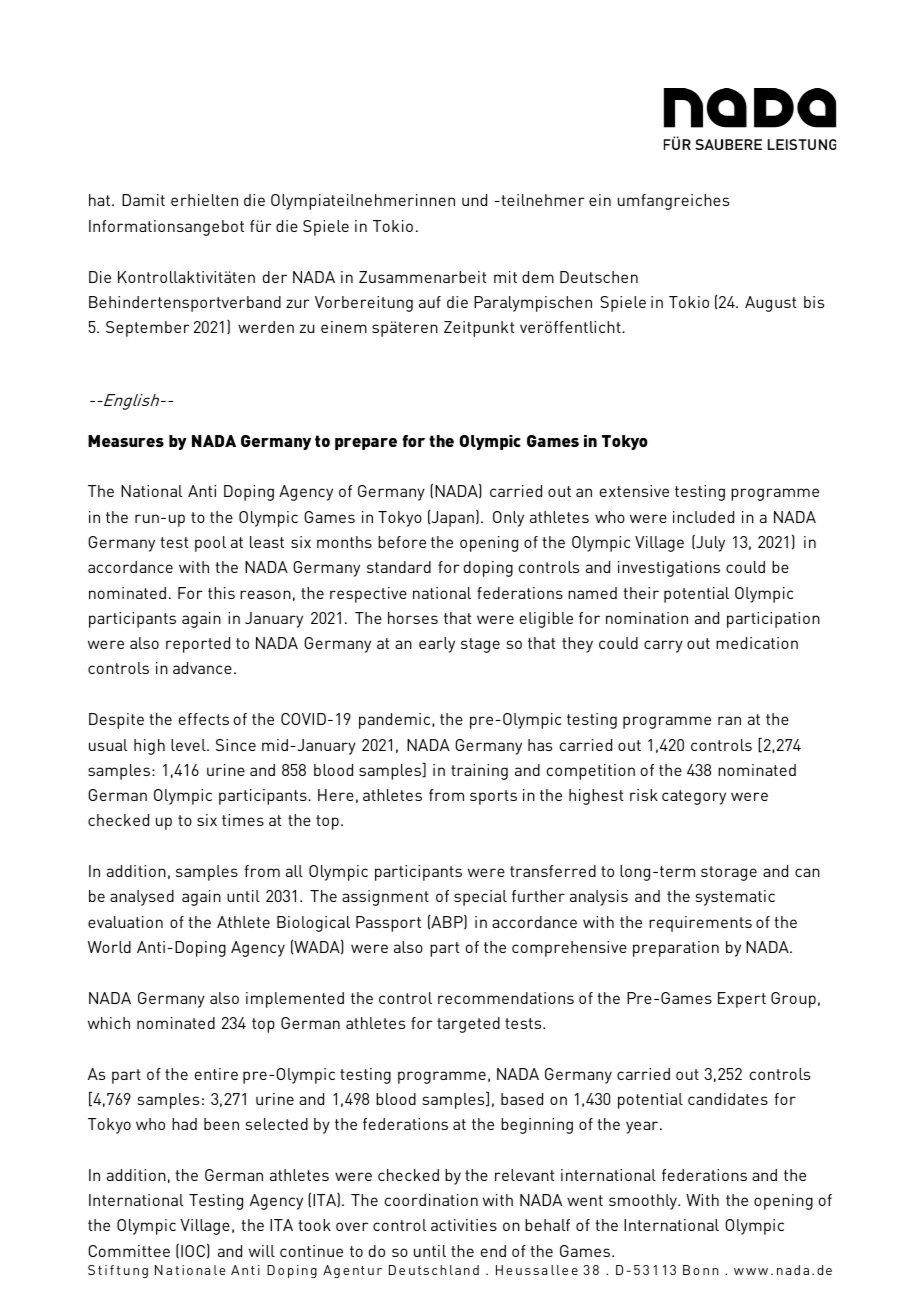 This screenshot has height=1308, width=924. What do you see at coordinates (480, 898) in the screenshot?
I see `special` at bounding box center [480, 898].
